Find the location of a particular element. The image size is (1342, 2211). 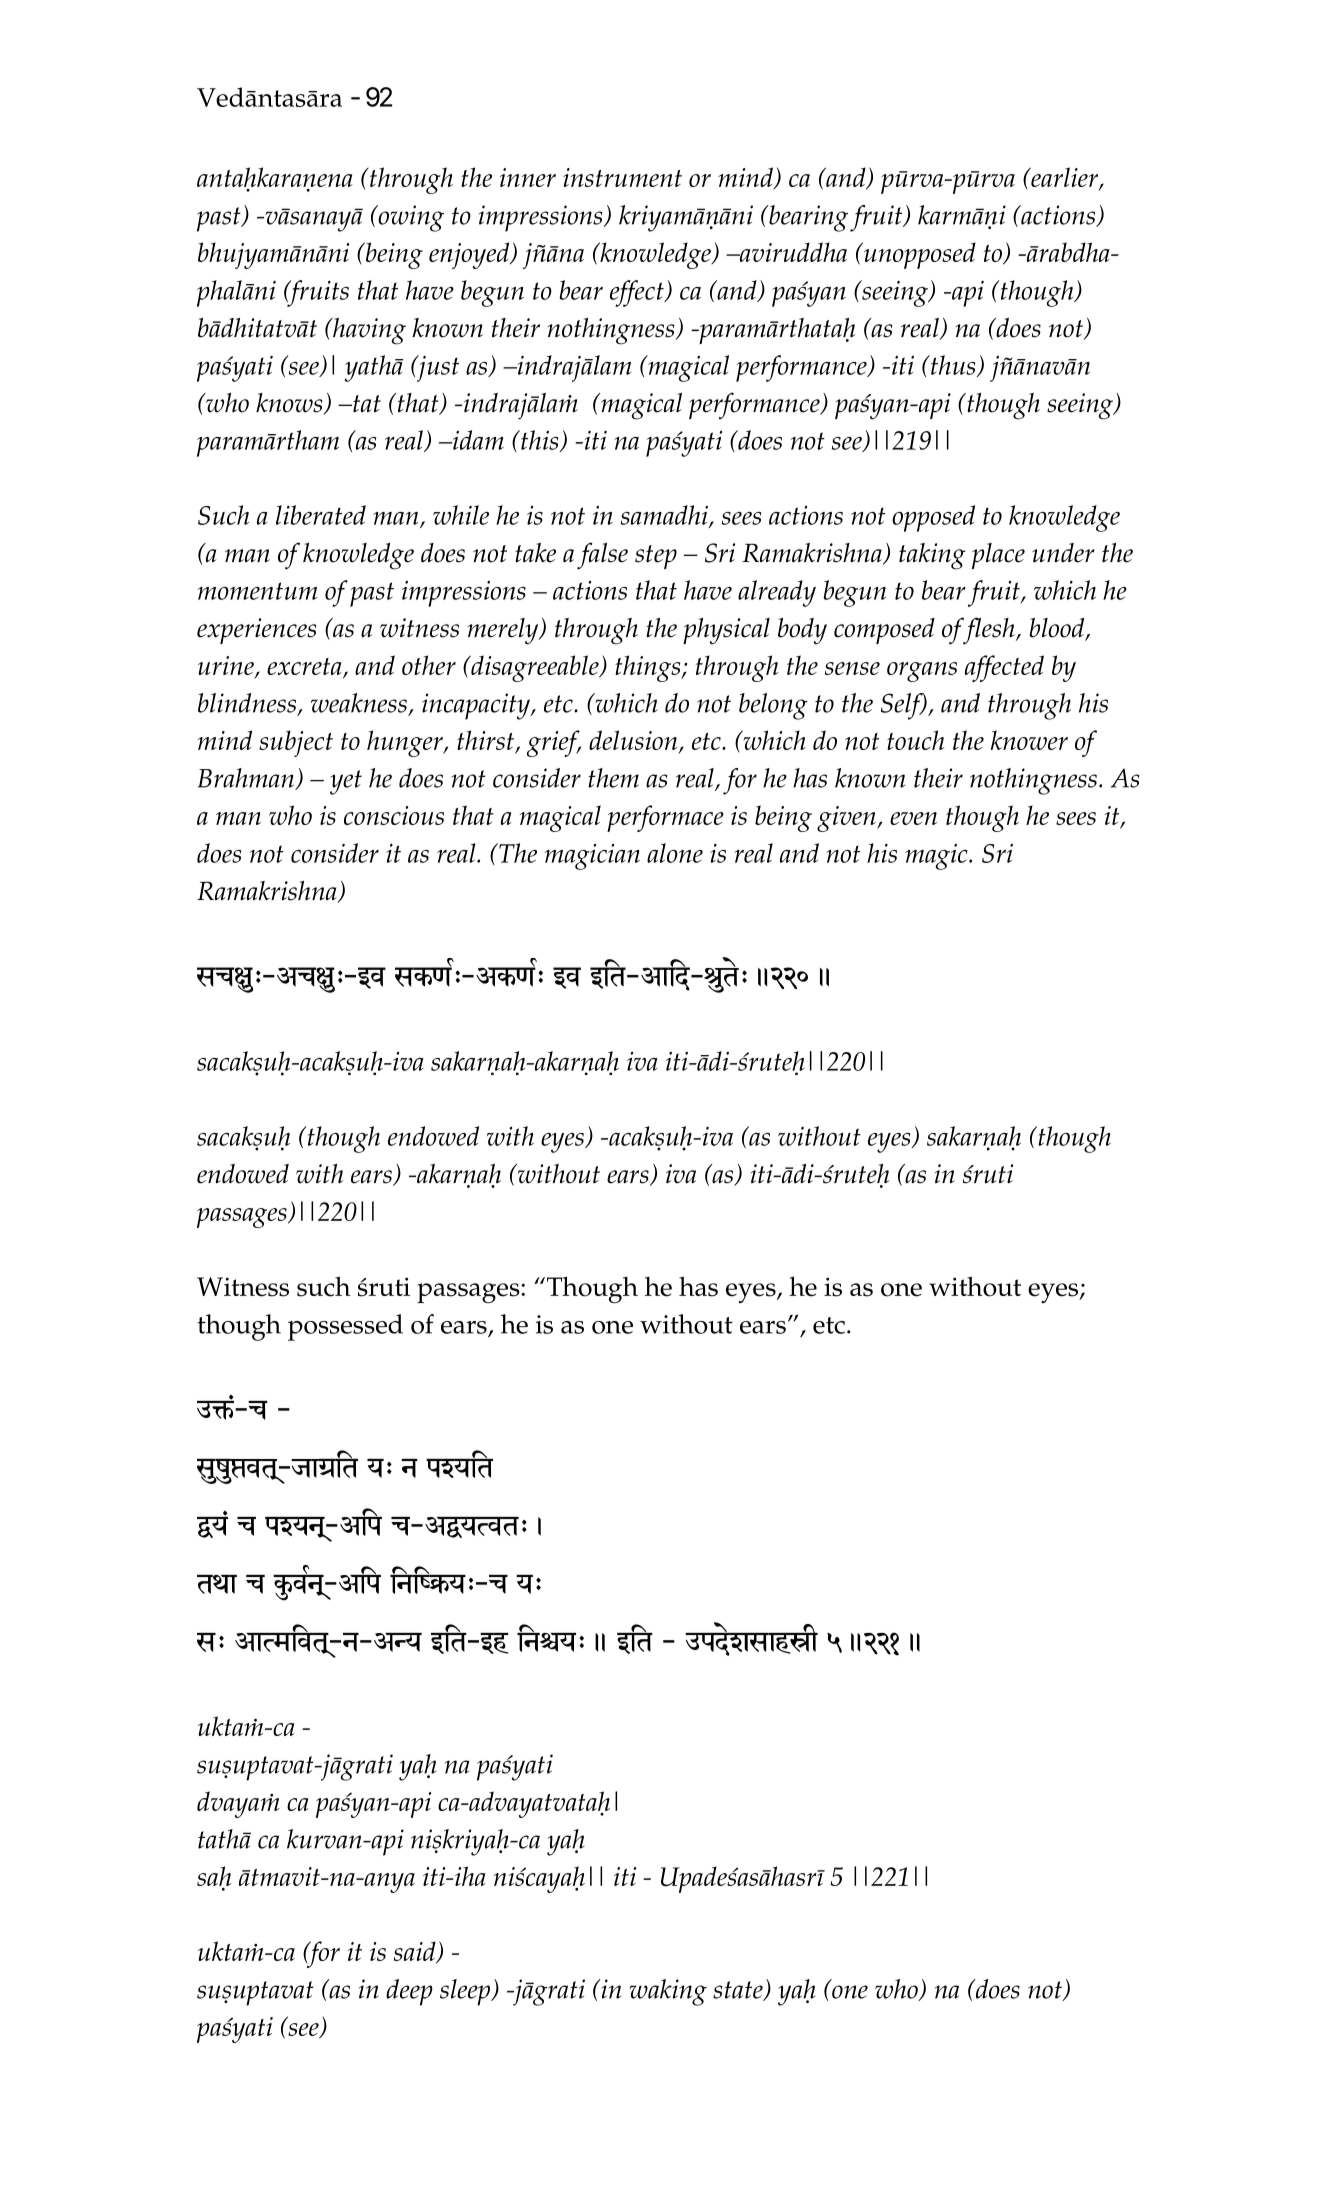

thus is located at coordinates (953, 366).
